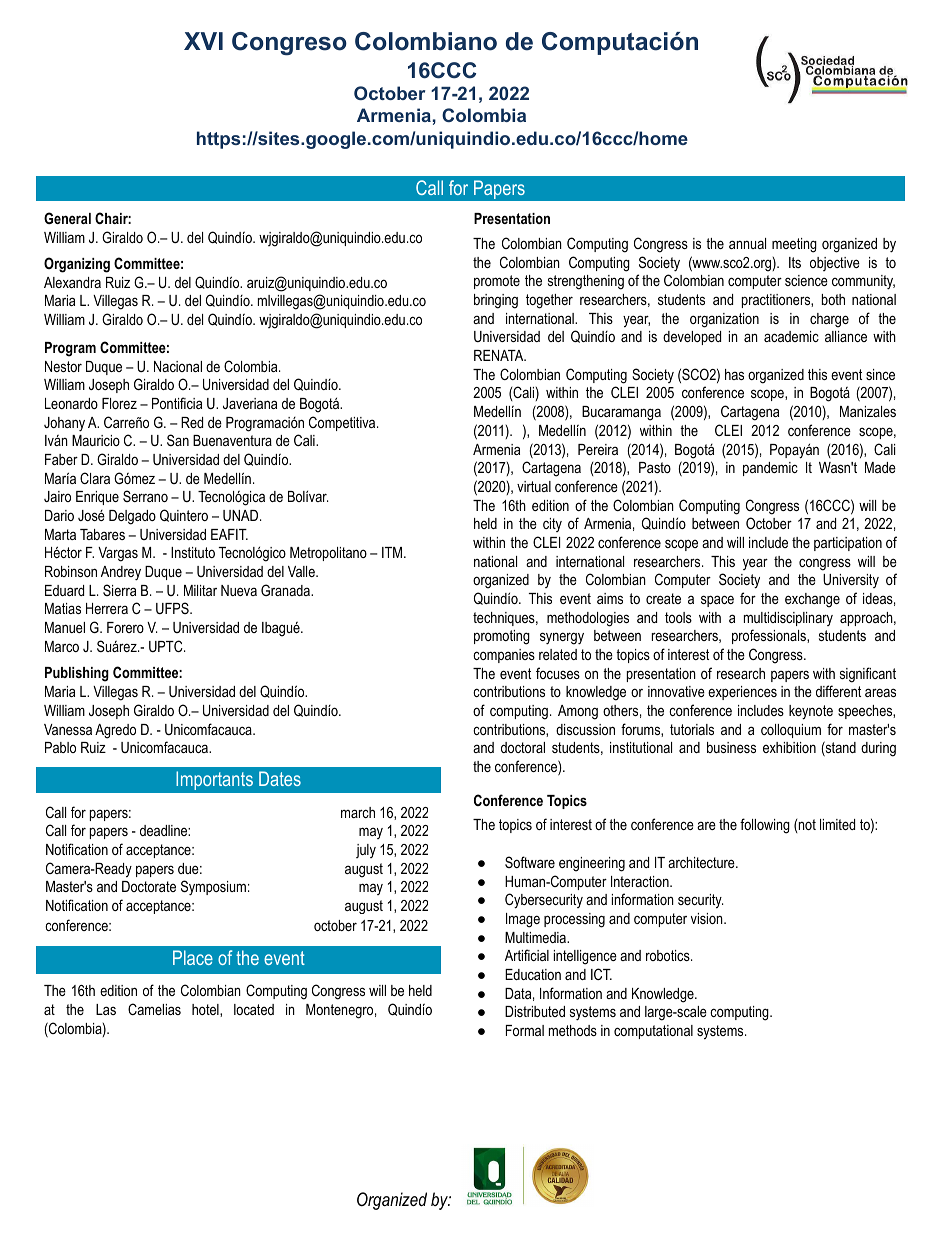 Image resolution: width=952 pixels, height=1233 pixels. Describe the element at coordinates (734, 374) in the document. I see `has` at that location.
